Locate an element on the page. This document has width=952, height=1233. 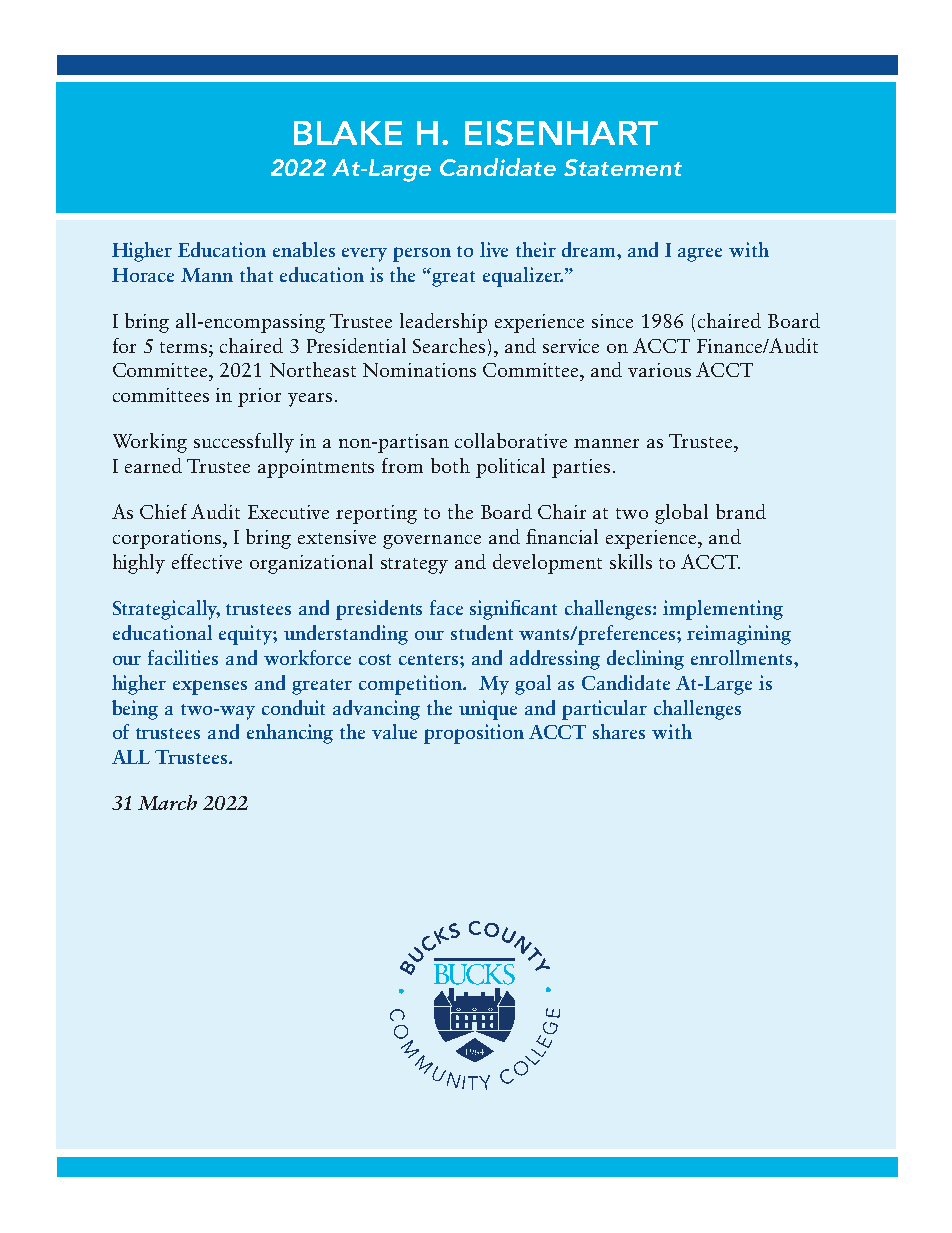
declining is located at coordinates (645, 660).
